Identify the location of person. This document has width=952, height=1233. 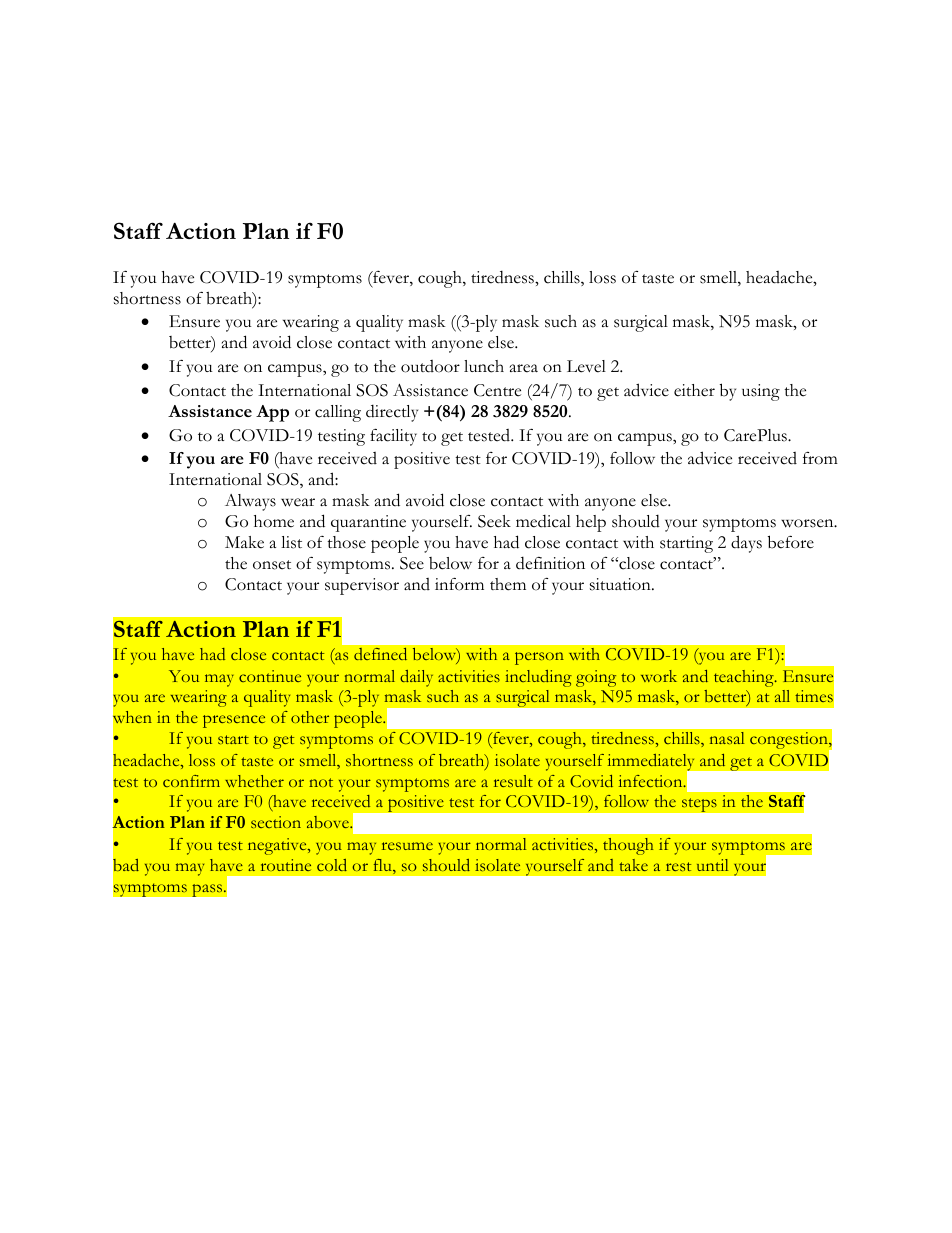
(539, 658).
